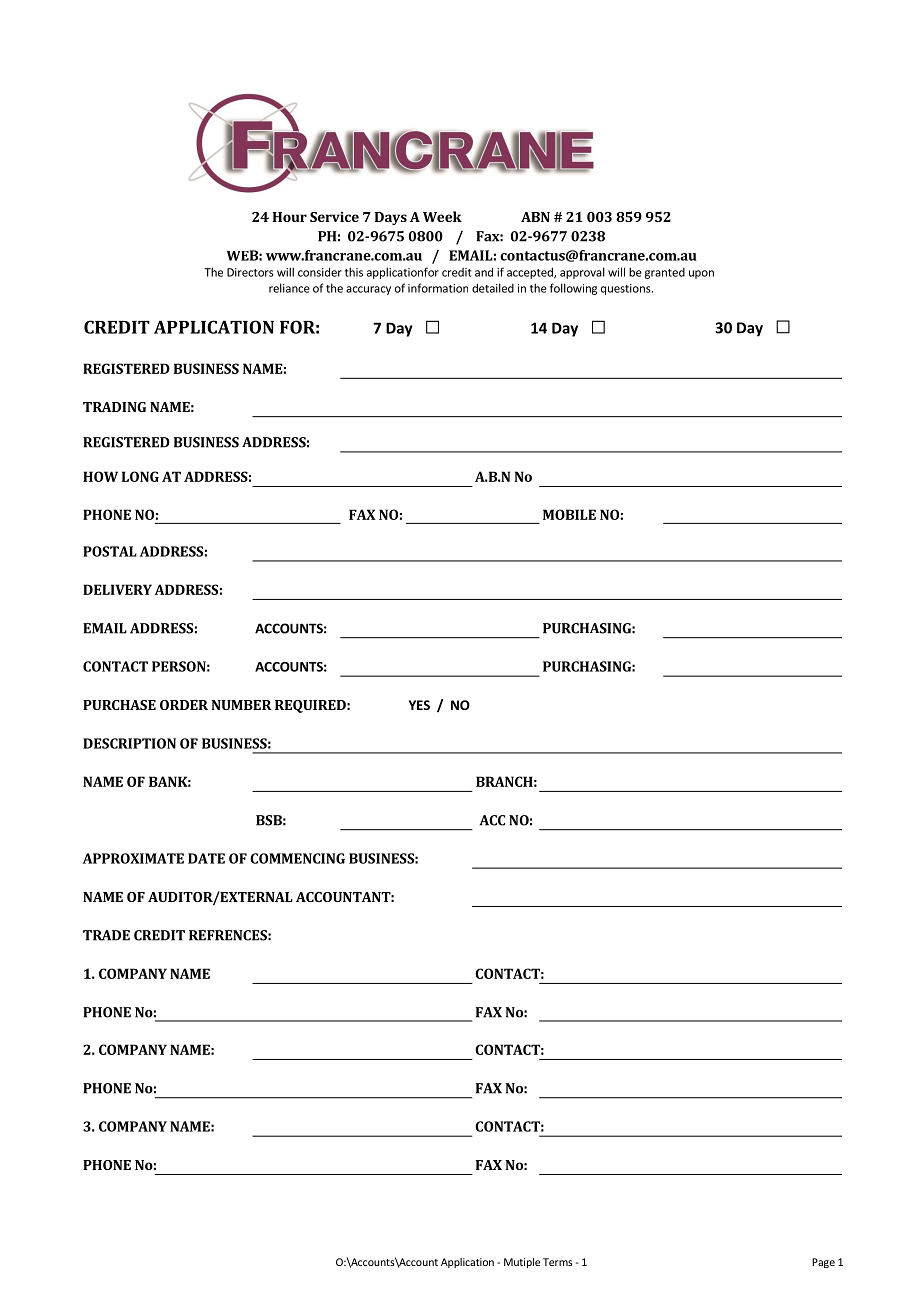  Describe the element at coordinates (701, 274) in the image. I see `upon` at that location.
